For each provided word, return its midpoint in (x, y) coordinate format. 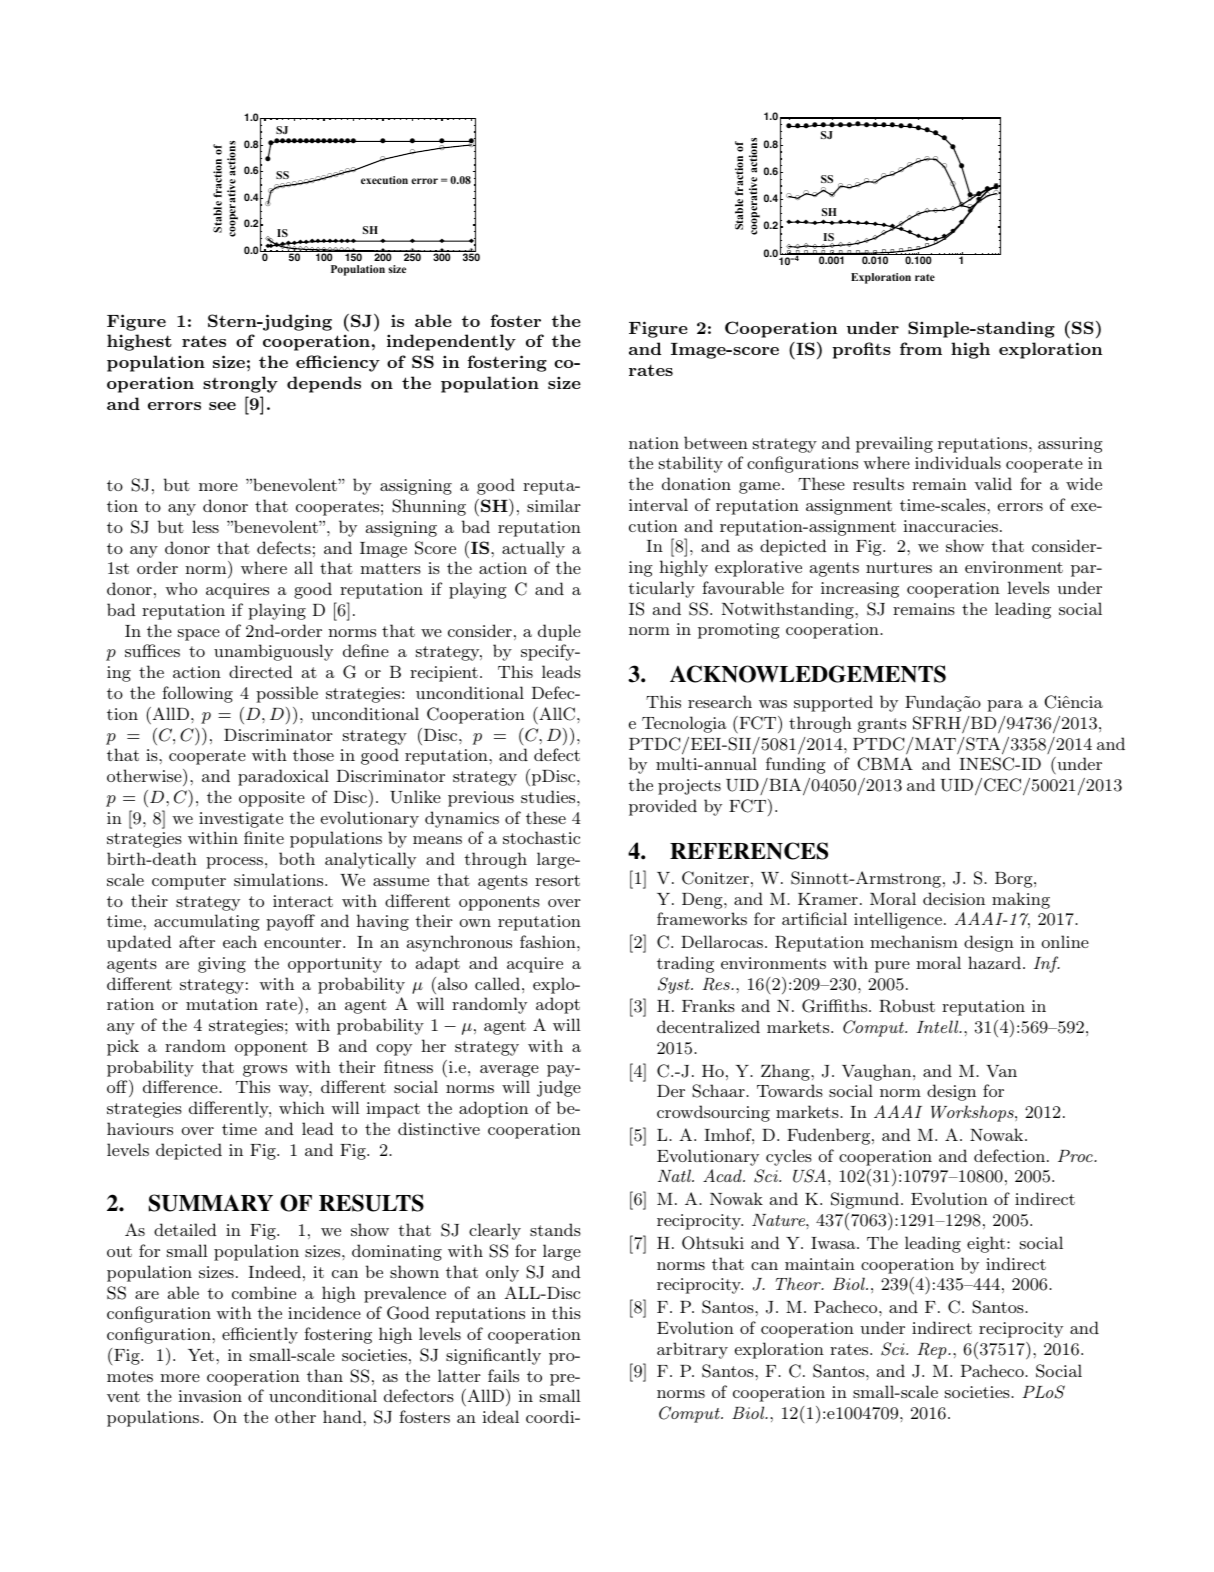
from (921, 348)
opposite (272, 799)
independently (451, 342)
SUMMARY (211, 1203)
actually (533, 549)
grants (882, 725)
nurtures (899, 567)
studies (549, 796)
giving (222, 965)
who (181, 588)
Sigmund (865, 1200)
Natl (675, 1175)
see (222, 406)
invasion (210, 1396)
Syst (675, 985)
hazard (994, 962)
